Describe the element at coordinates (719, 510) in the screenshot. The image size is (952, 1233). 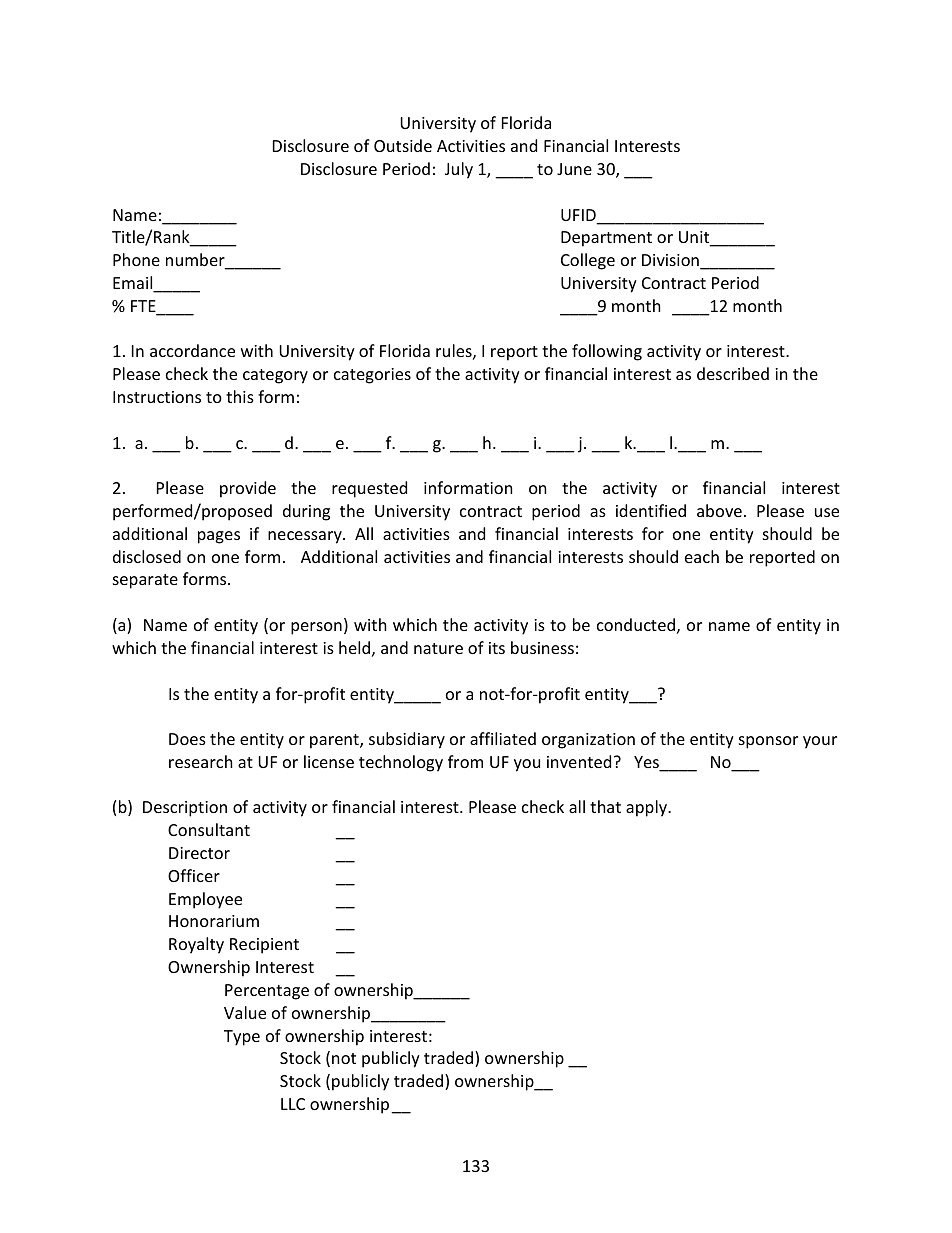
I see `above` at that location.
